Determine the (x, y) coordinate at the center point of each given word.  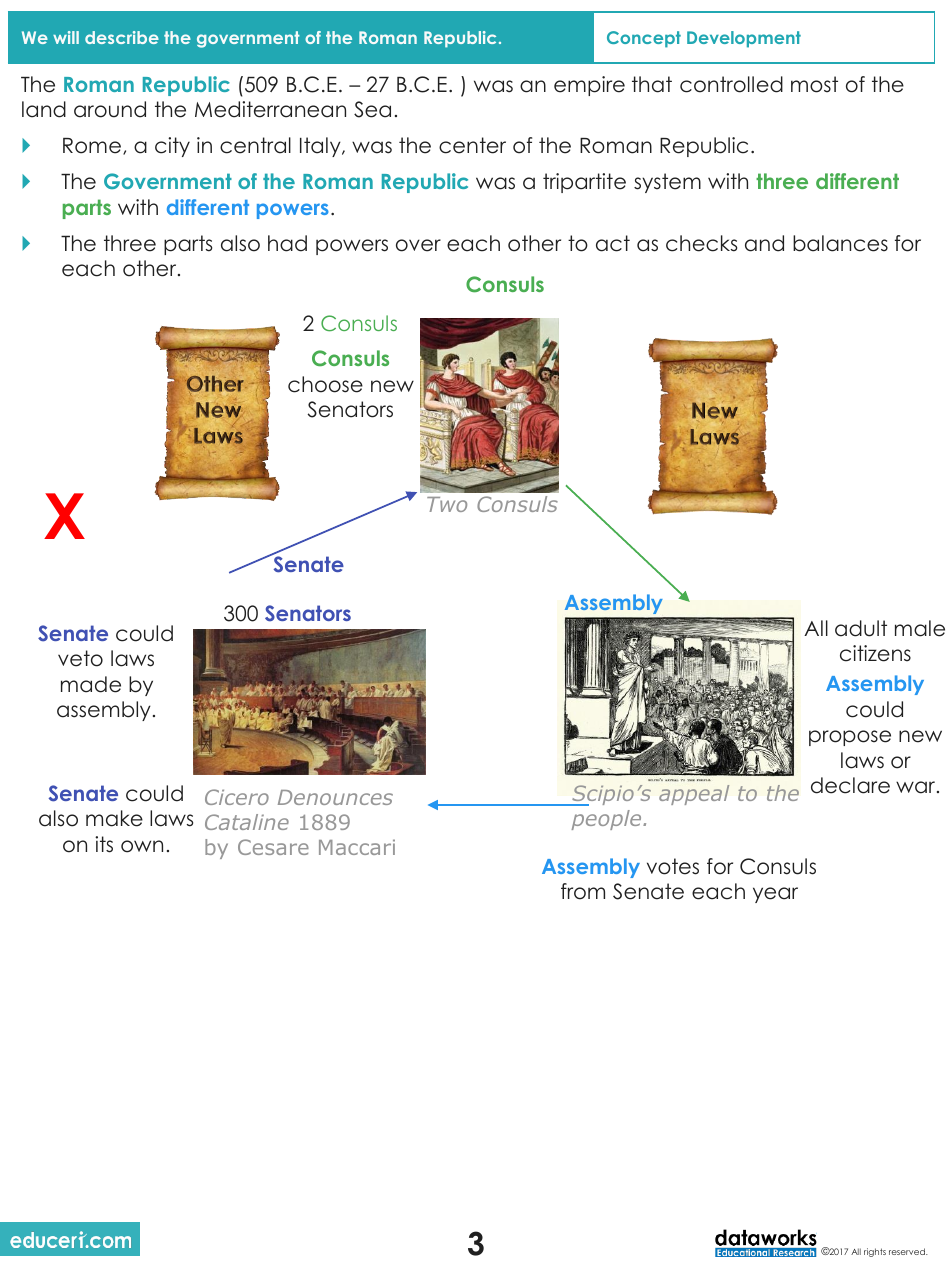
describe (122, 37)
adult (861, 628)
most (814, 84)
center (472, 145)
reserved (908, 1251)
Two (447, 504)
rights (875, 1252)
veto (80, 658)
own (142, 846)
